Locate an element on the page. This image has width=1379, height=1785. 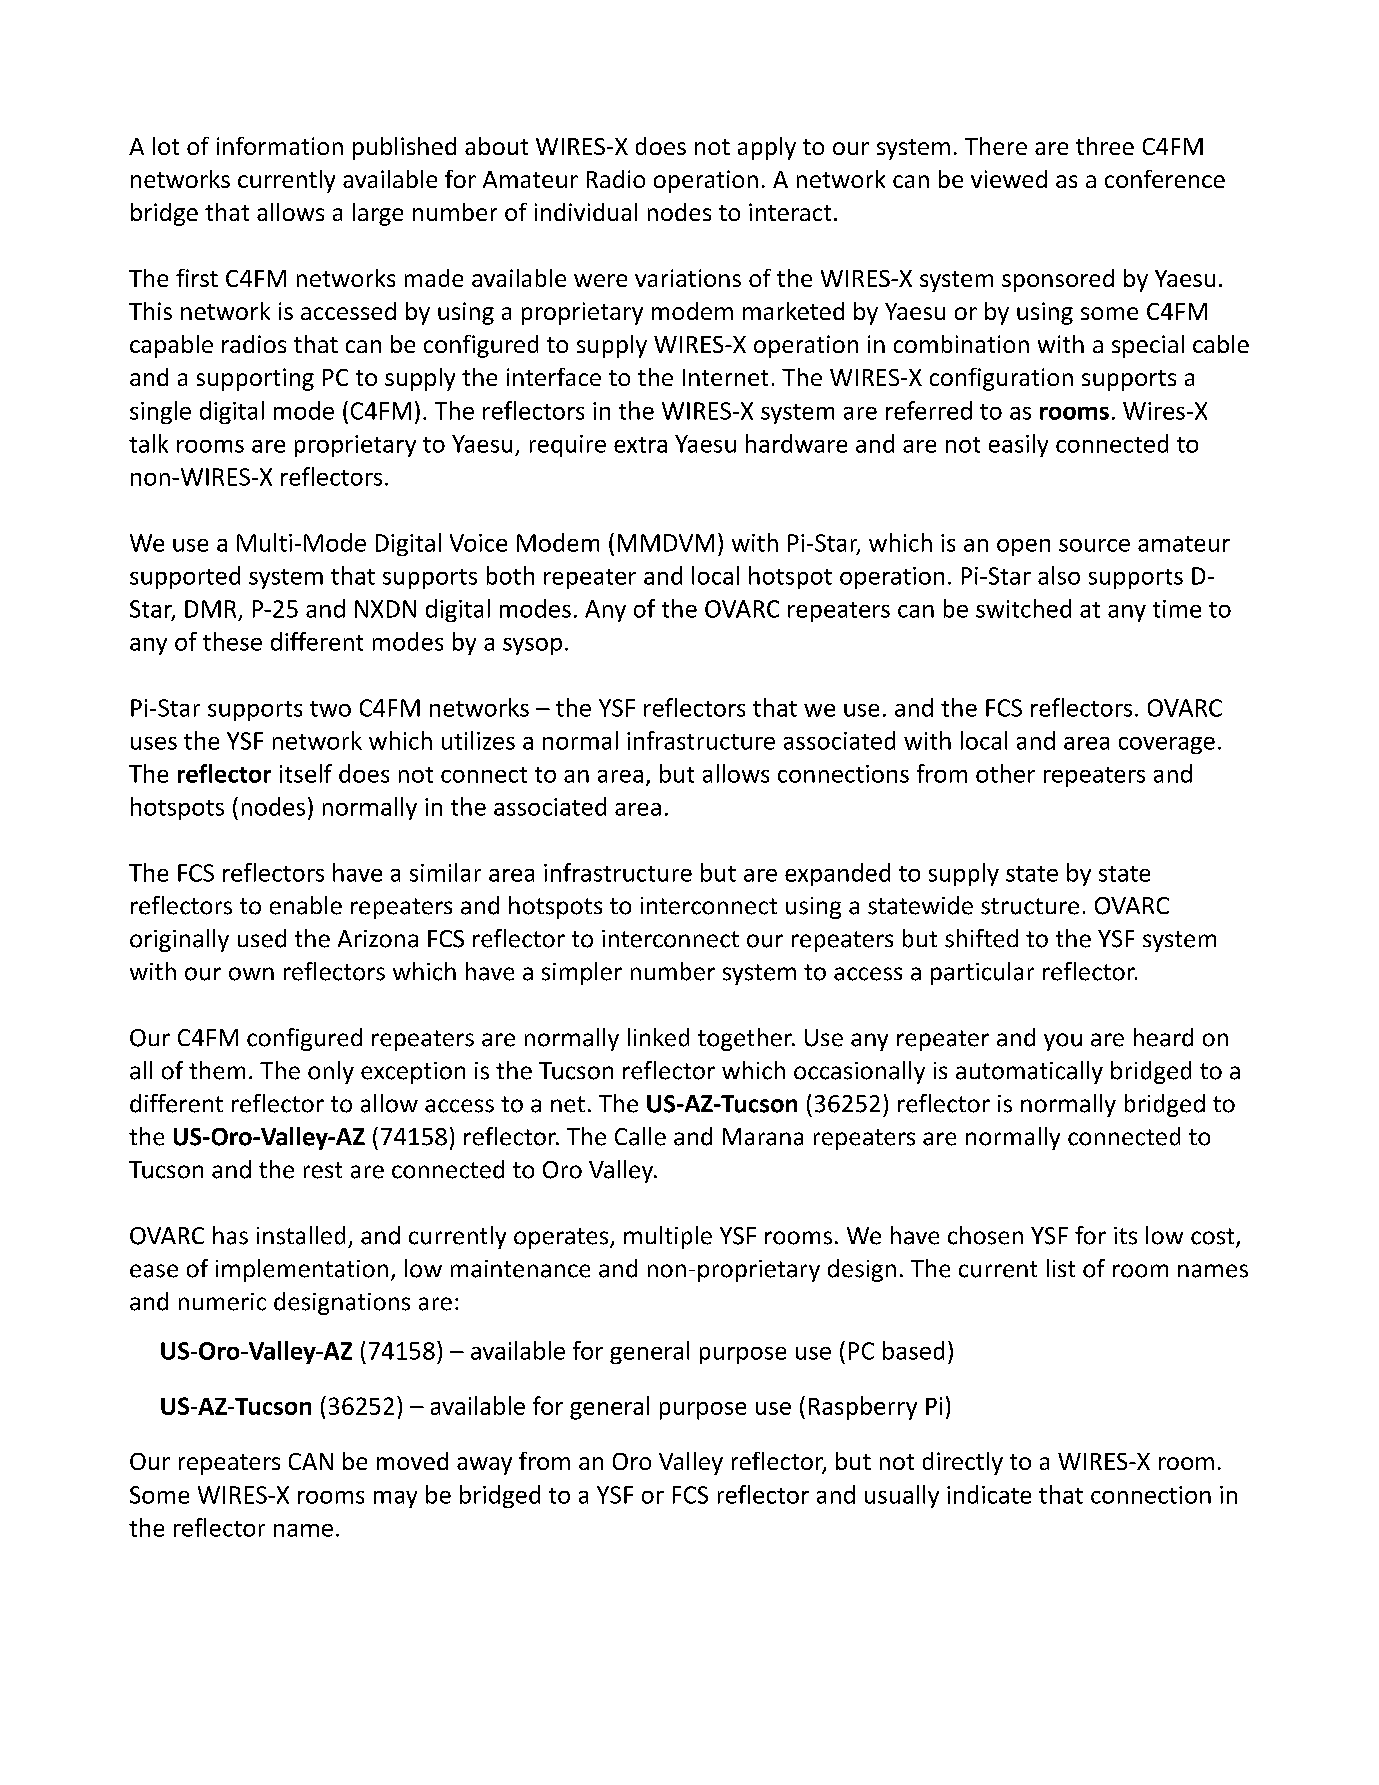
indicate is located at coordinates (989, 1494).
